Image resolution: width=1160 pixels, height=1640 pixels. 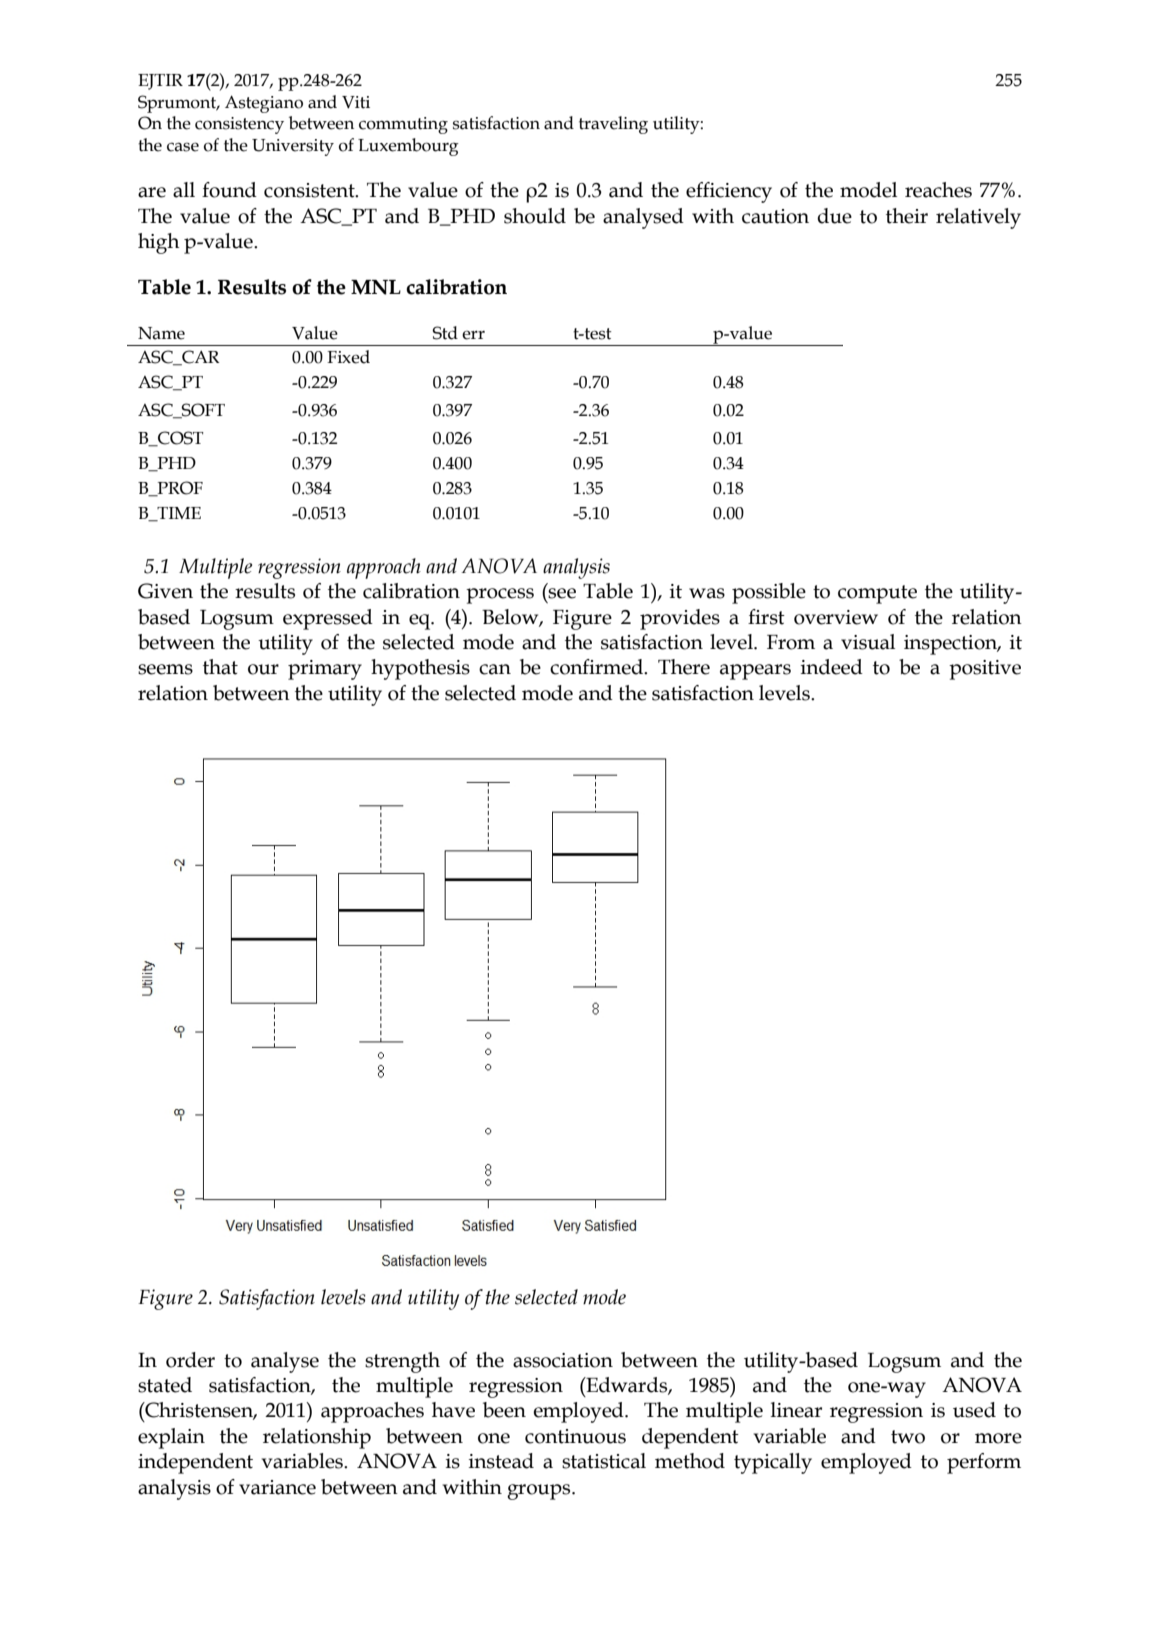 I want to click on confirmed, so click(x=598, y=667).
